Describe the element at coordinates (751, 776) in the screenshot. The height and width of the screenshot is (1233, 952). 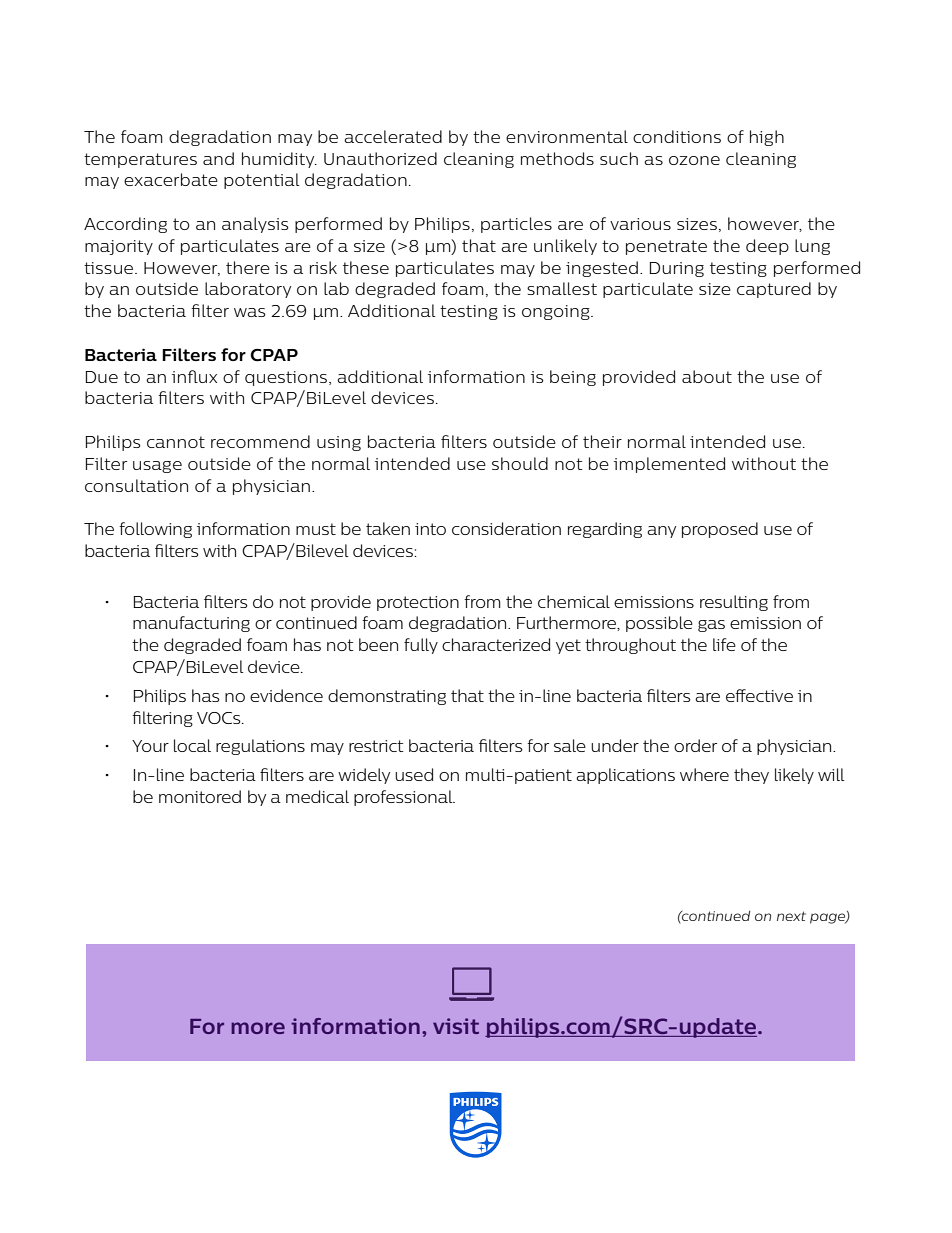
I see `they` at that location.
